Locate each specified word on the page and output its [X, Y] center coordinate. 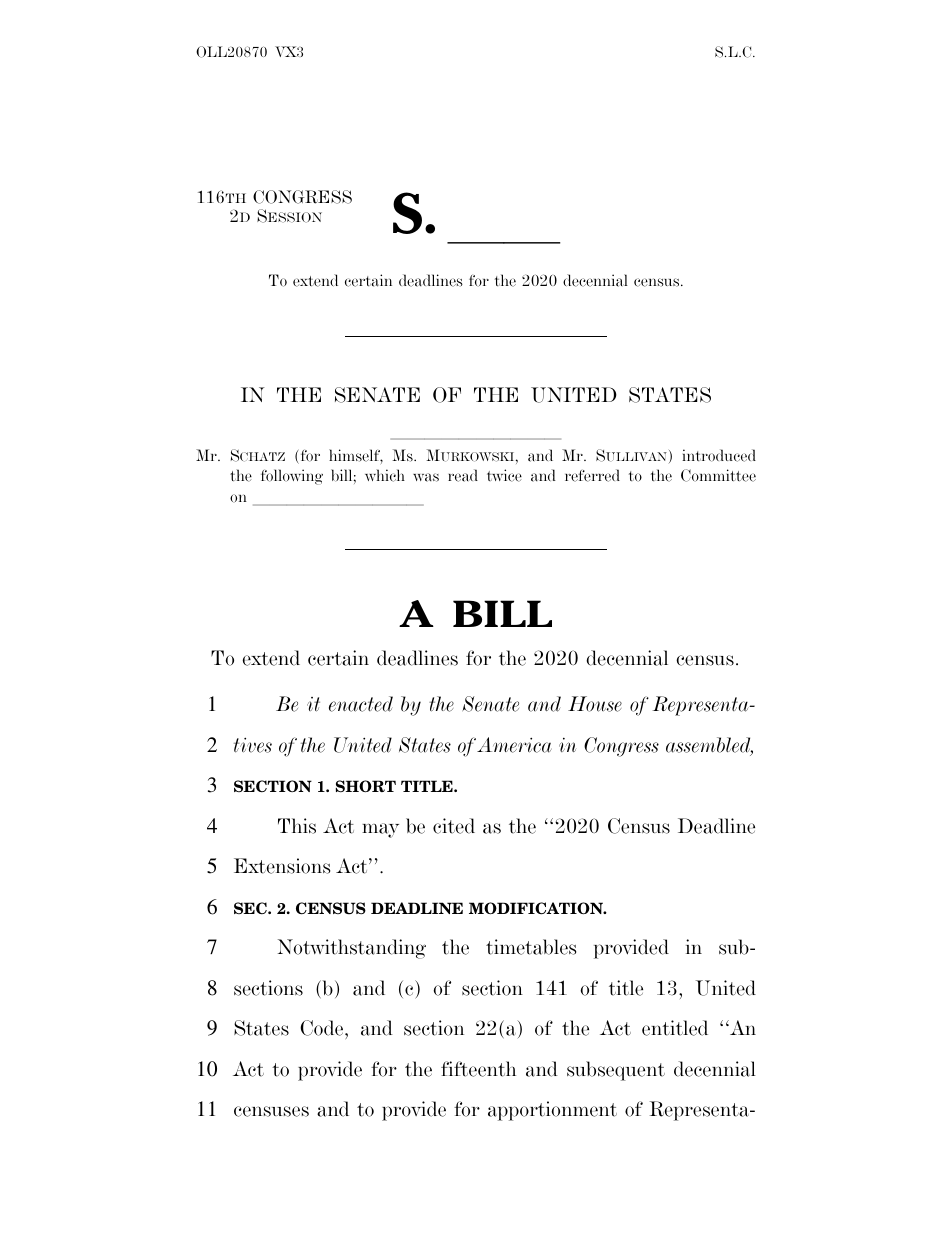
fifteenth [478, 1069]
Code [323, 1028]
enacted [361, 704]
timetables [531, 947]
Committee [718, 475]
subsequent [616, 1071]
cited [454, 826]
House [595, 704]
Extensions [282, 866]
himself [356, 456]
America [514, 745]
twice [504, 475]
